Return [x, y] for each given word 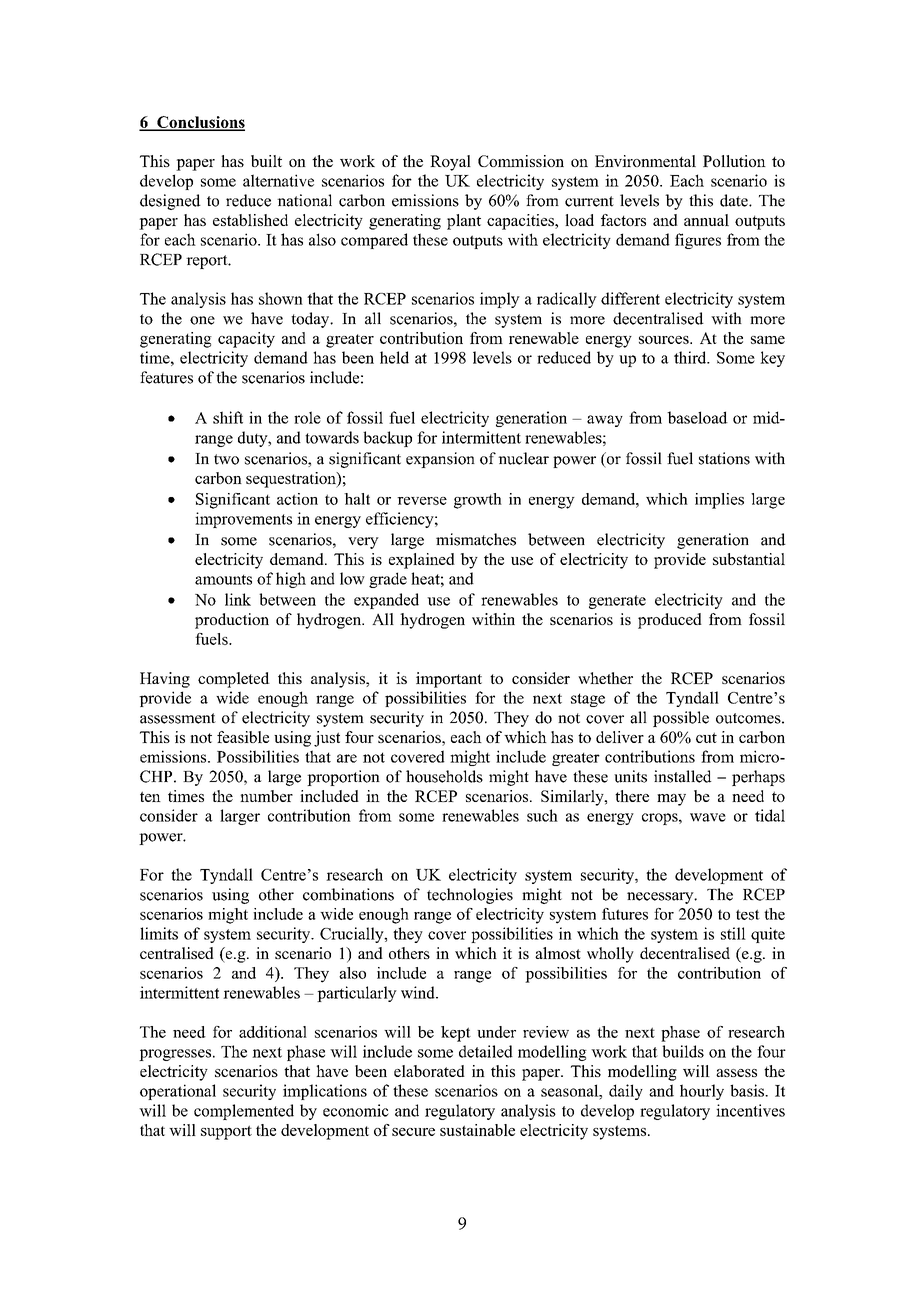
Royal [450, 163]
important [449, 680]
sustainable [477, 1130]
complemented [244, 1112]
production [232, 621]
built [266, 161]
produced [670, 621]
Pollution [734, 161]
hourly [702, 1092]
